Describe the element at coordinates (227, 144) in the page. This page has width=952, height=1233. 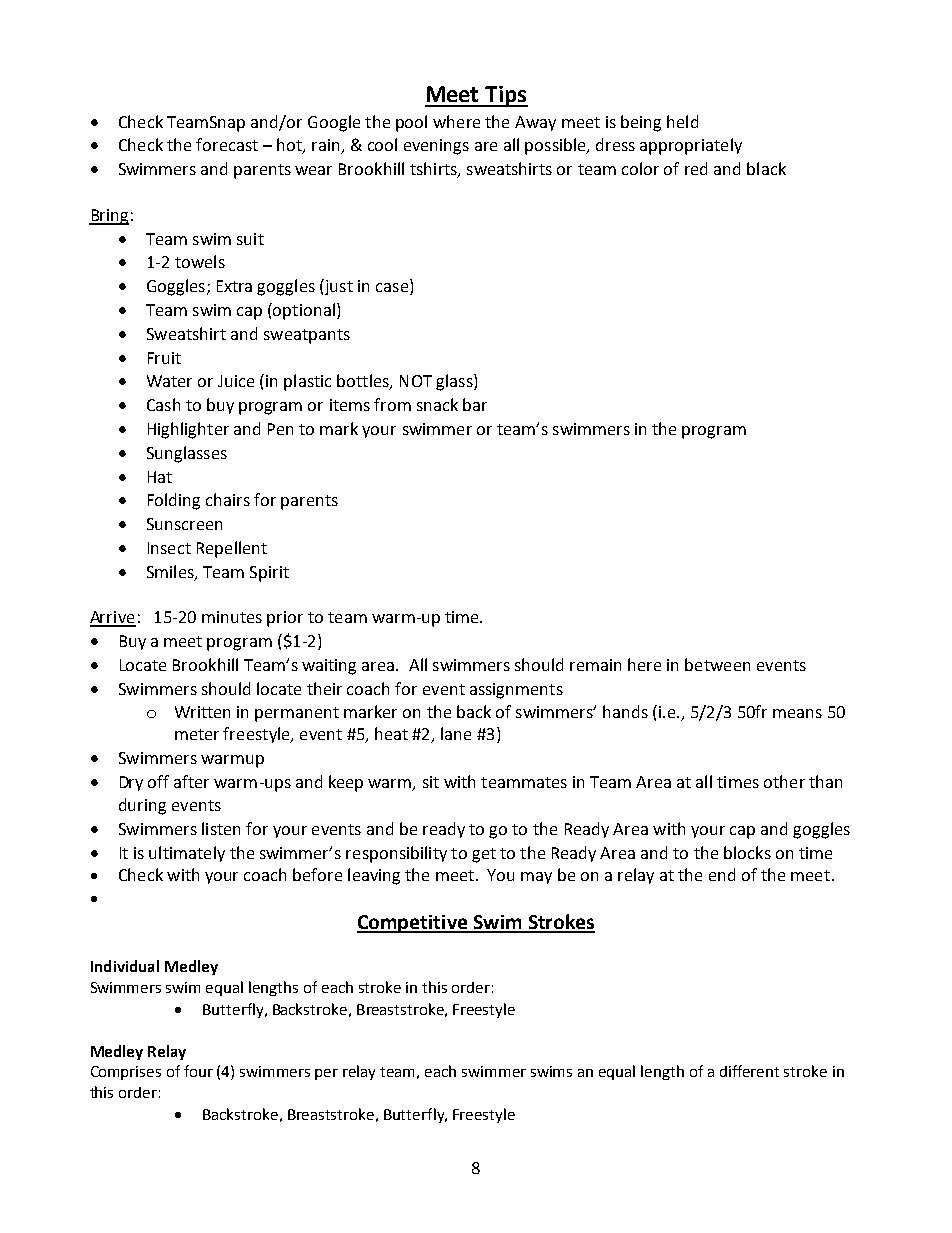
I see `forecast` at that location.
